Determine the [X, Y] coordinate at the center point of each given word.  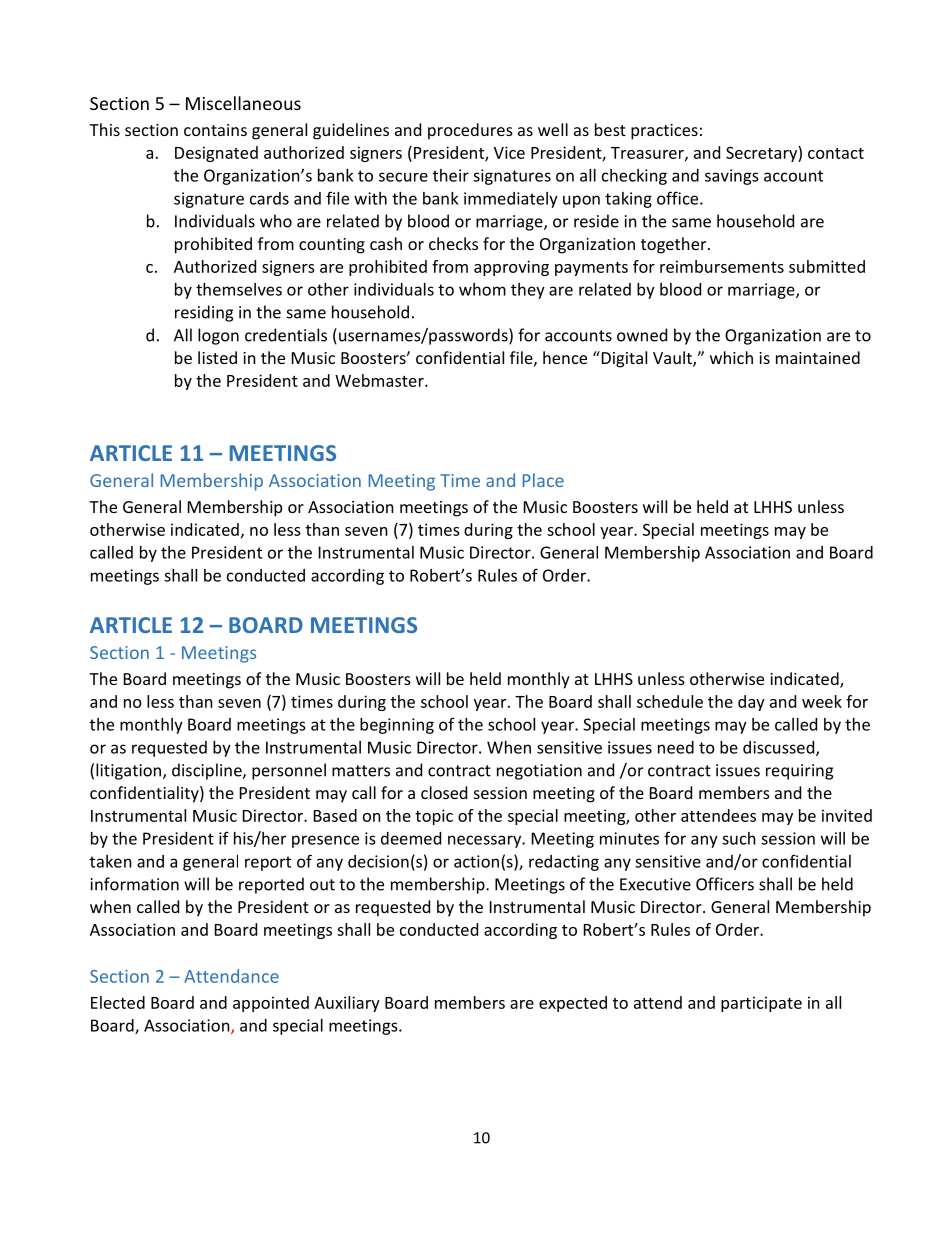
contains [215, 130]
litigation [128, 771]
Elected [118, 1002]
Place [543, 480]
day [751, 703]
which [731, 357]
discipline [208, 771]
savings [732, 177]
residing [204, 313]
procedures [470, 131]
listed [217, 357]
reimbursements [722, 266]
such [739, 838]
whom [482, 289]
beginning [397, 726]
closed [444, 792]
